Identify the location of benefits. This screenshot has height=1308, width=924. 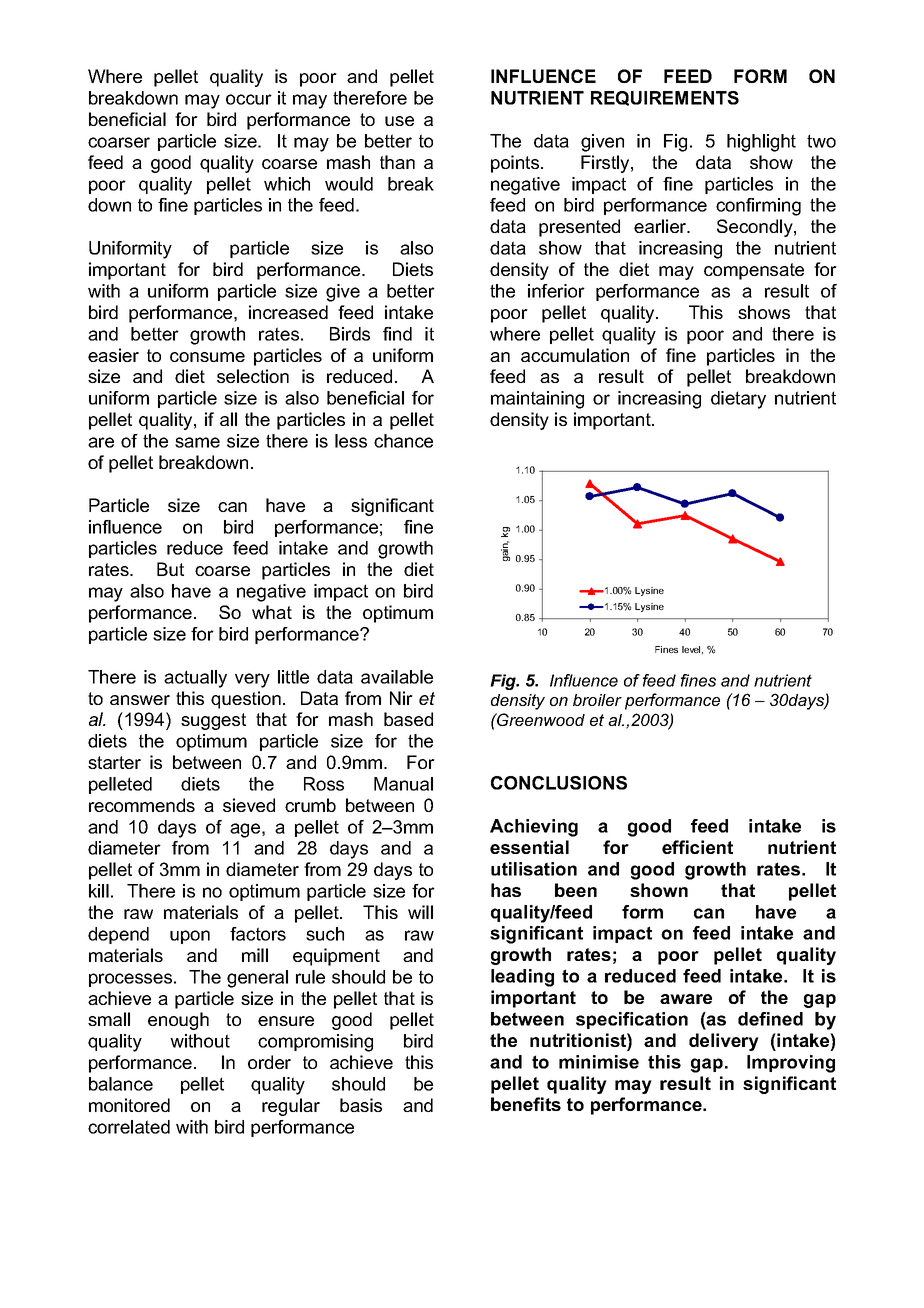
(526, 1104).
